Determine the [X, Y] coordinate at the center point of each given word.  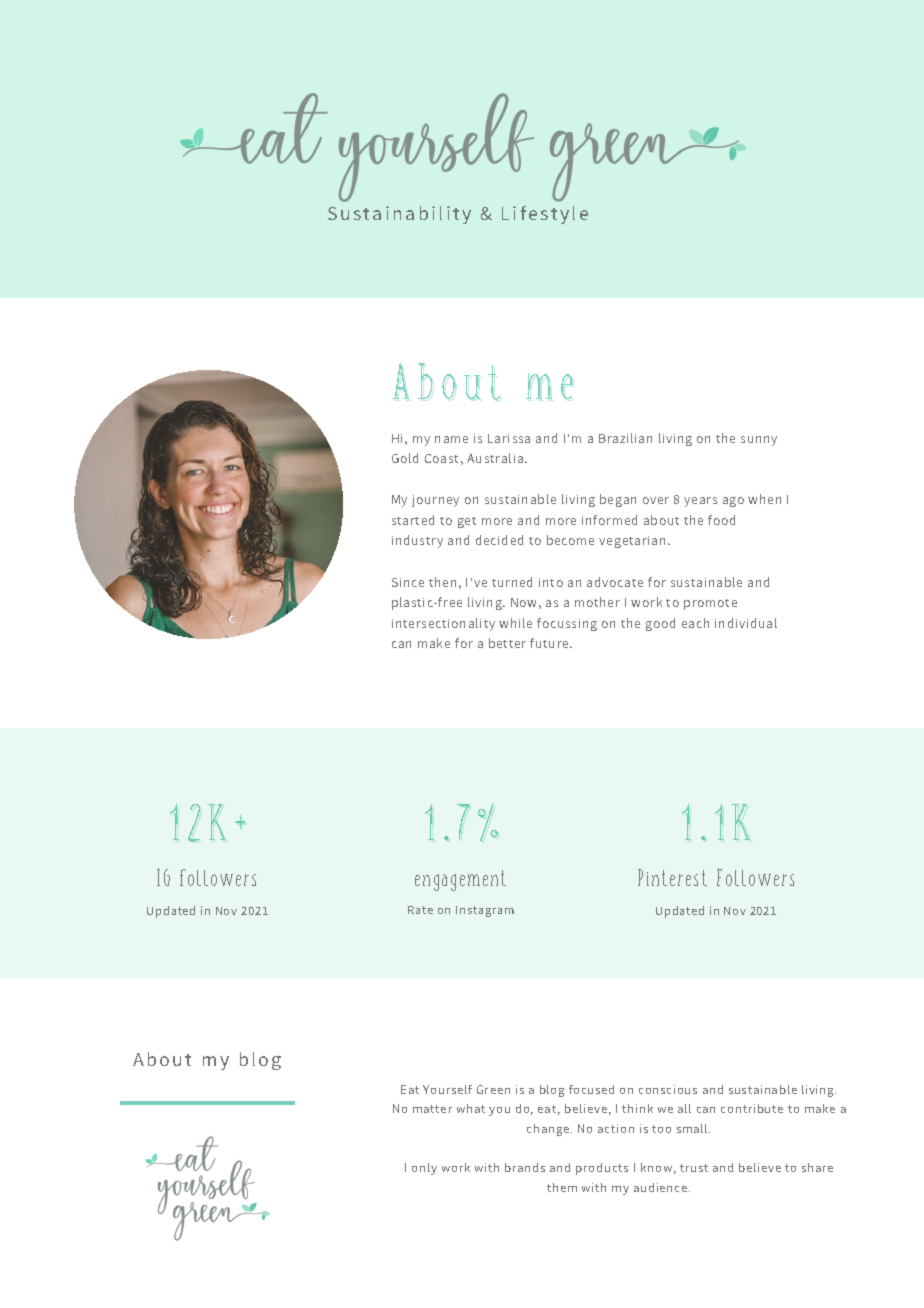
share [817, 1167]
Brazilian [625, 438]
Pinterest [672, 877]
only [424, 1169]
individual [746, 623]
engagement [460, 880]
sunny [759, 441]
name [451, 439]
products [602, 1169]
